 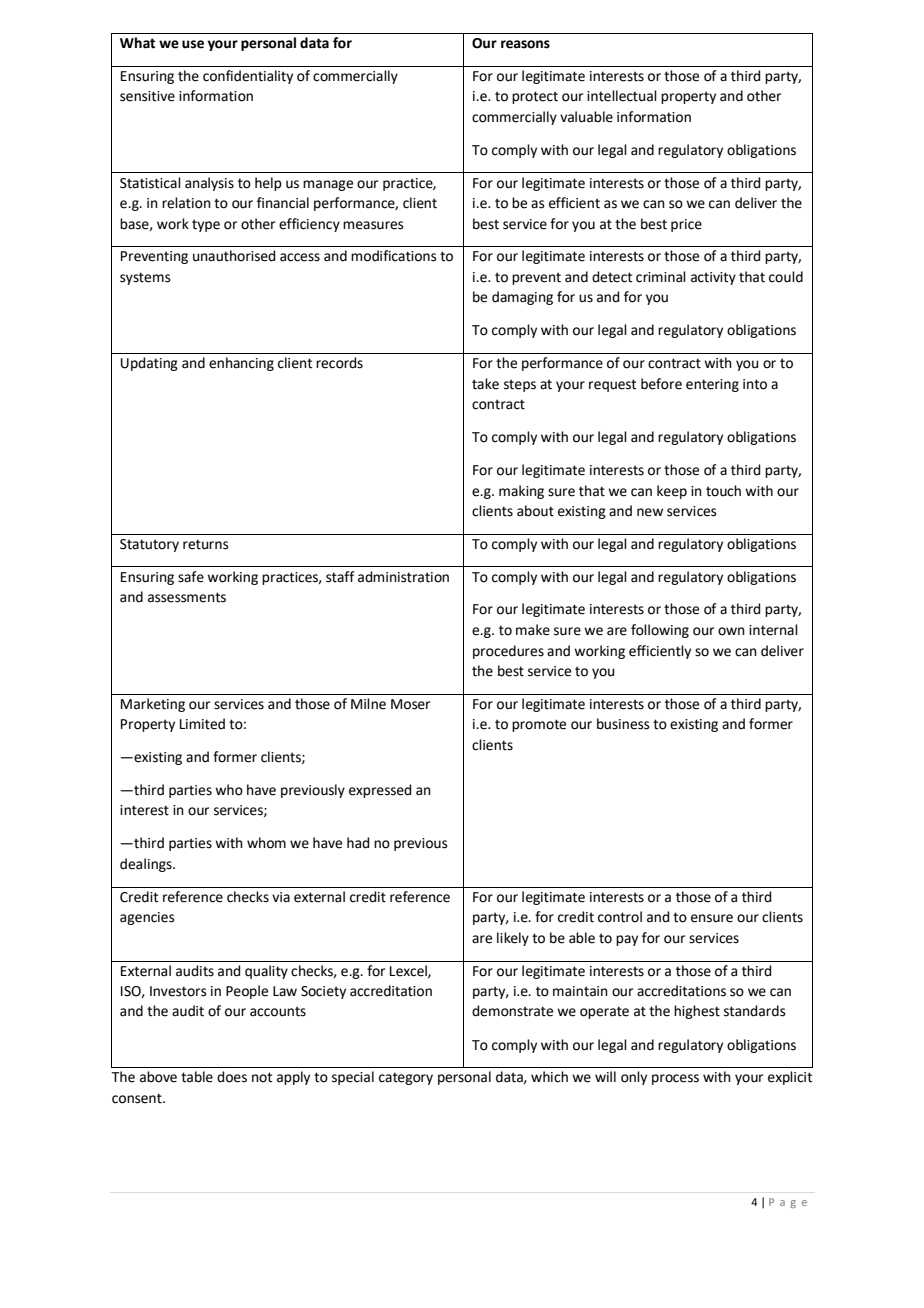 I want to click on entering, so click(x=712, y=385).
